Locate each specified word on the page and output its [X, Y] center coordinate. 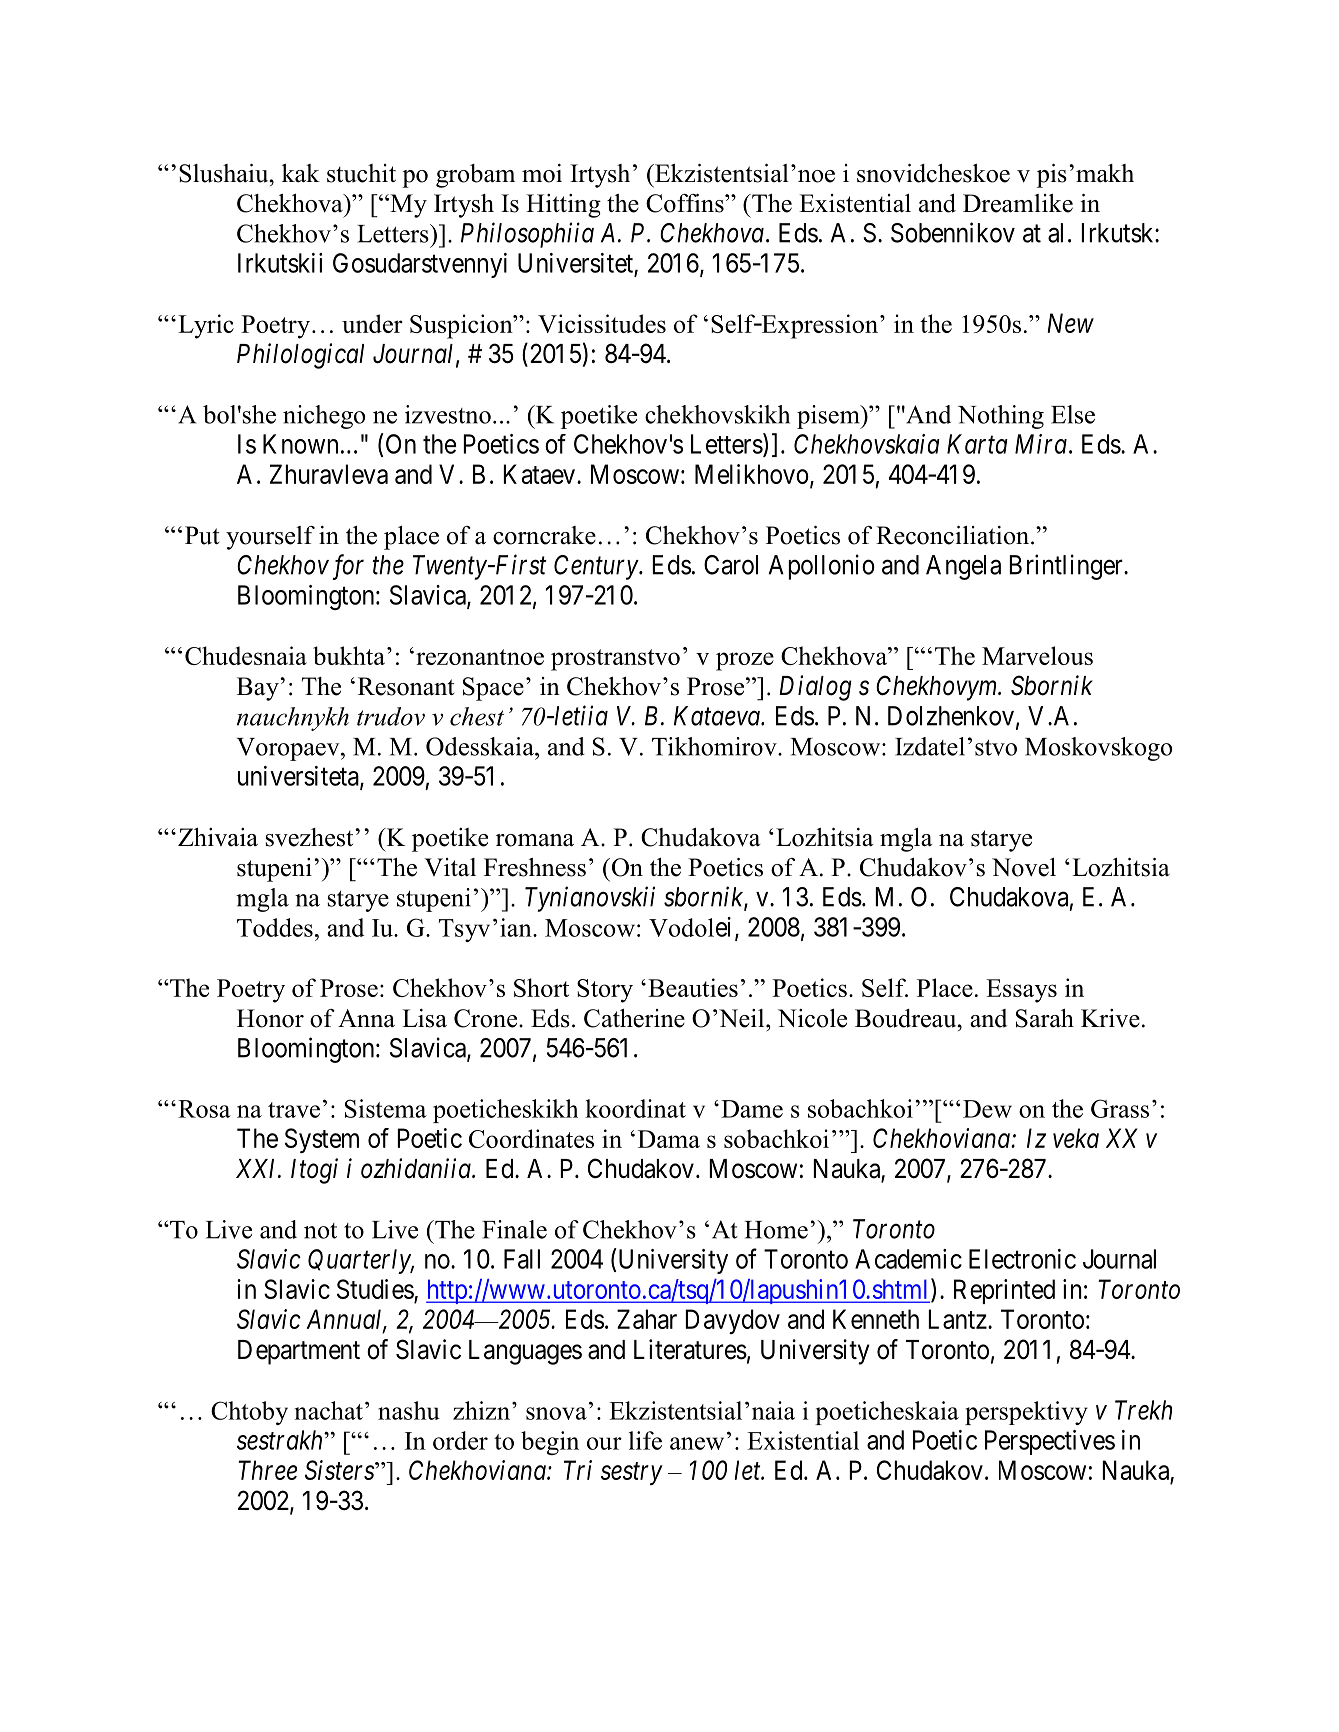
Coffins [686, 203]
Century [597, 567]
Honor [270, 1018]
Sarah [1045, 1018]
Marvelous [1037, 655]
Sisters [340, 1470]
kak [301, 173]
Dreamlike [1018, 203]
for [348, 567]
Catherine [634, 1018]
